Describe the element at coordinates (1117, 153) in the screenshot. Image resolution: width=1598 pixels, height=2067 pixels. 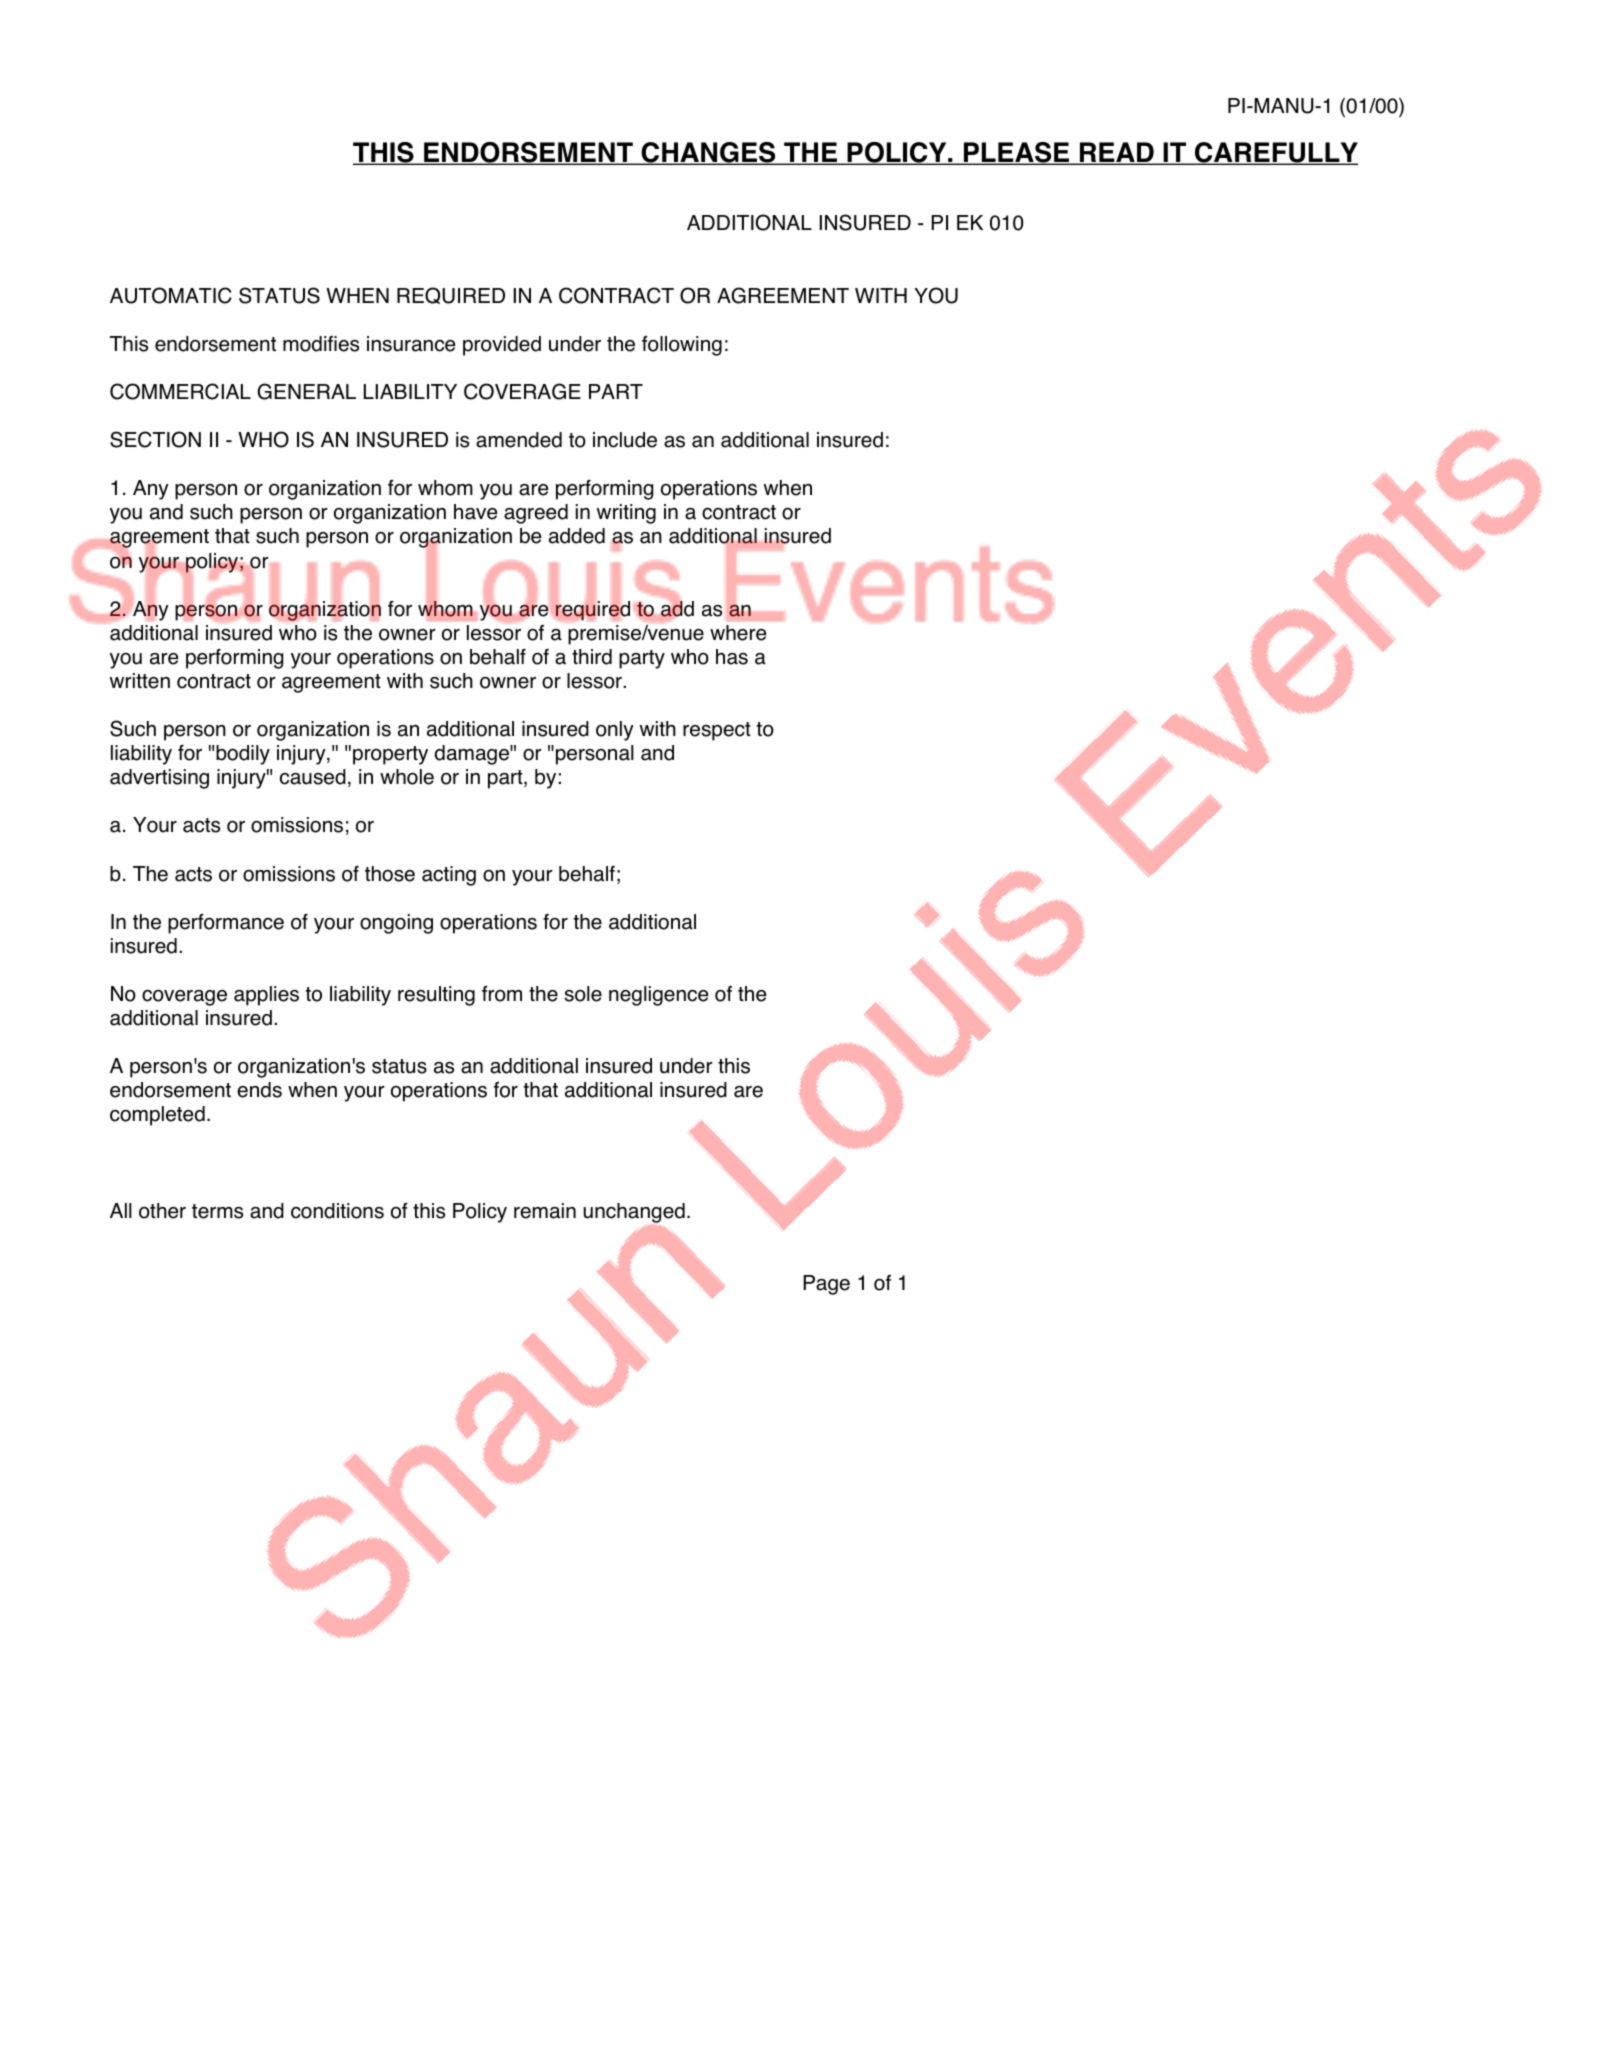
I see `READ` at that location.
